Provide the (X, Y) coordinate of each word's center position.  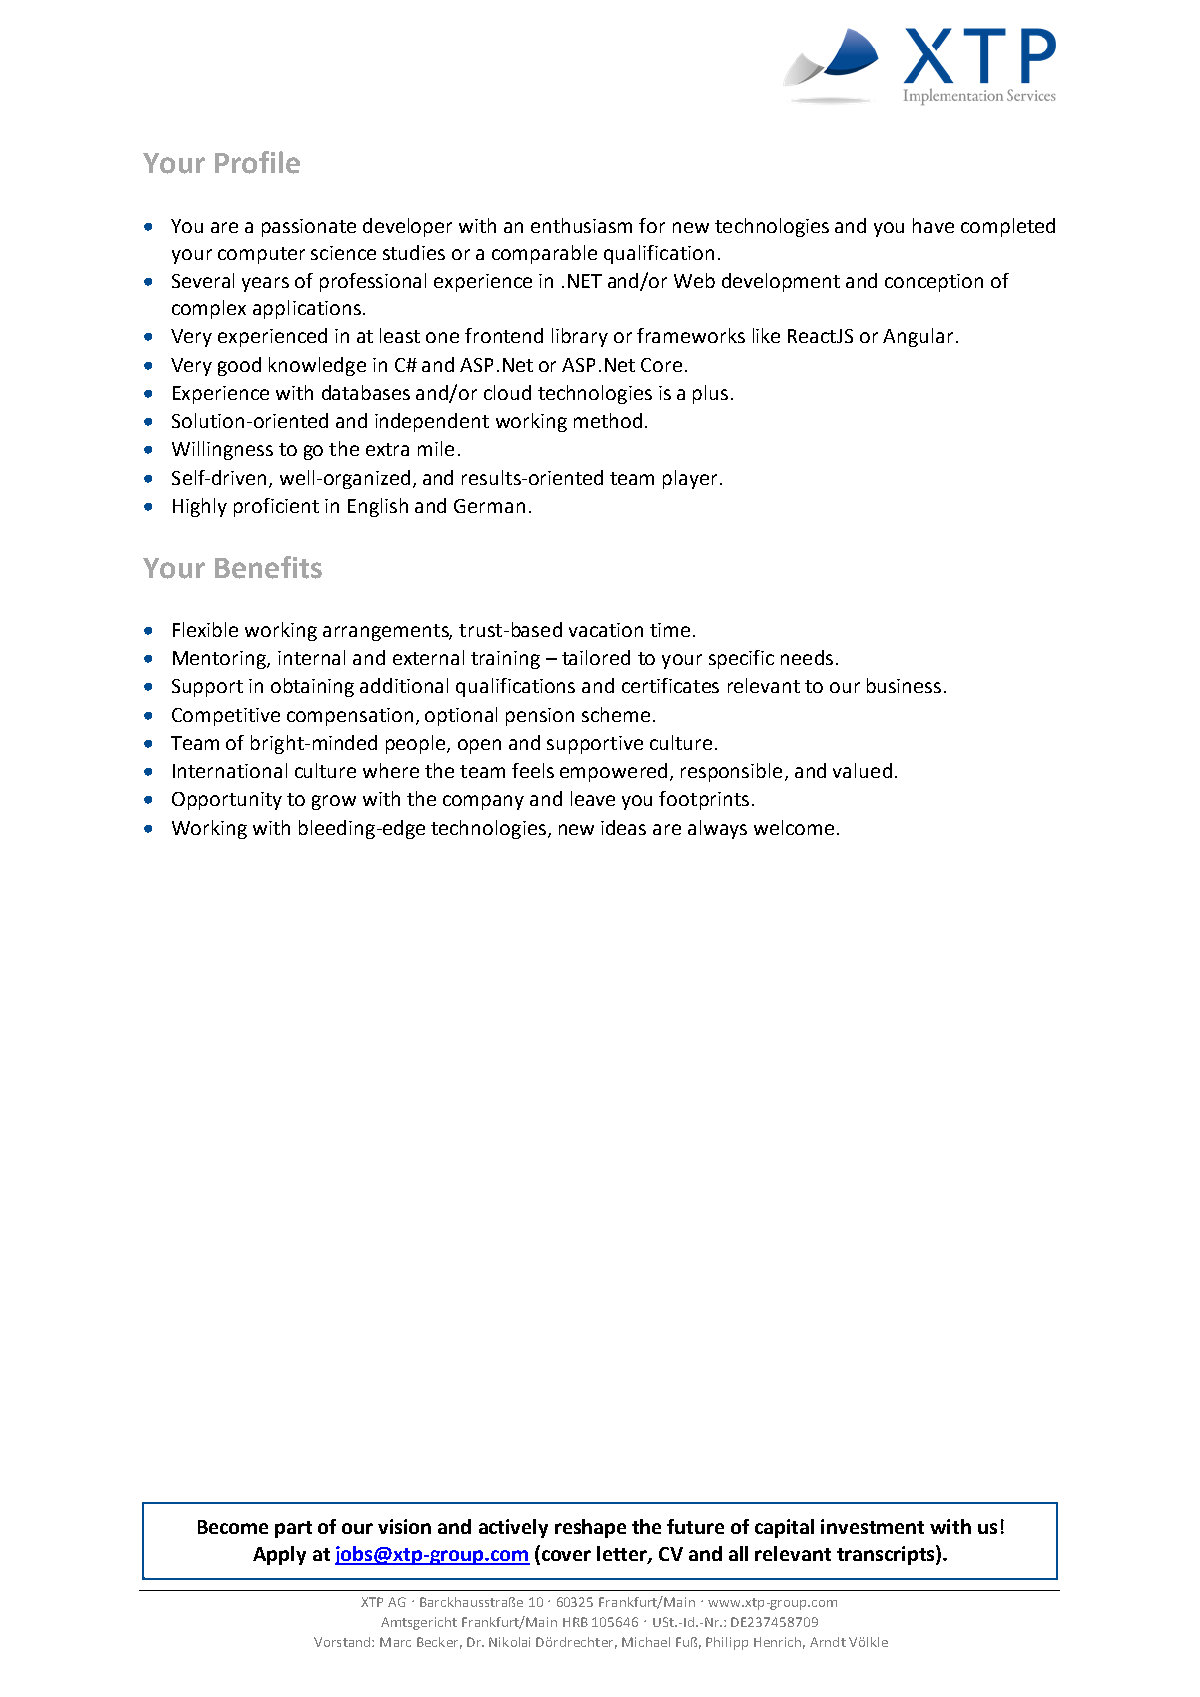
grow (334, 802)
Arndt (828, 1642)
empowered (613, 772)
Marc (395, 1642)
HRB (575, 1622)
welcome (794, 827)
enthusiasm (581, 225)
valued (862, 770)
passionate (309, 228)
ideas (623, 827)
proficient (276, 507)
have (933, 225)
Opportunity (227, 801)
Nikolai (509, 1642)
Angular (918, 337)
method (608, 420)
